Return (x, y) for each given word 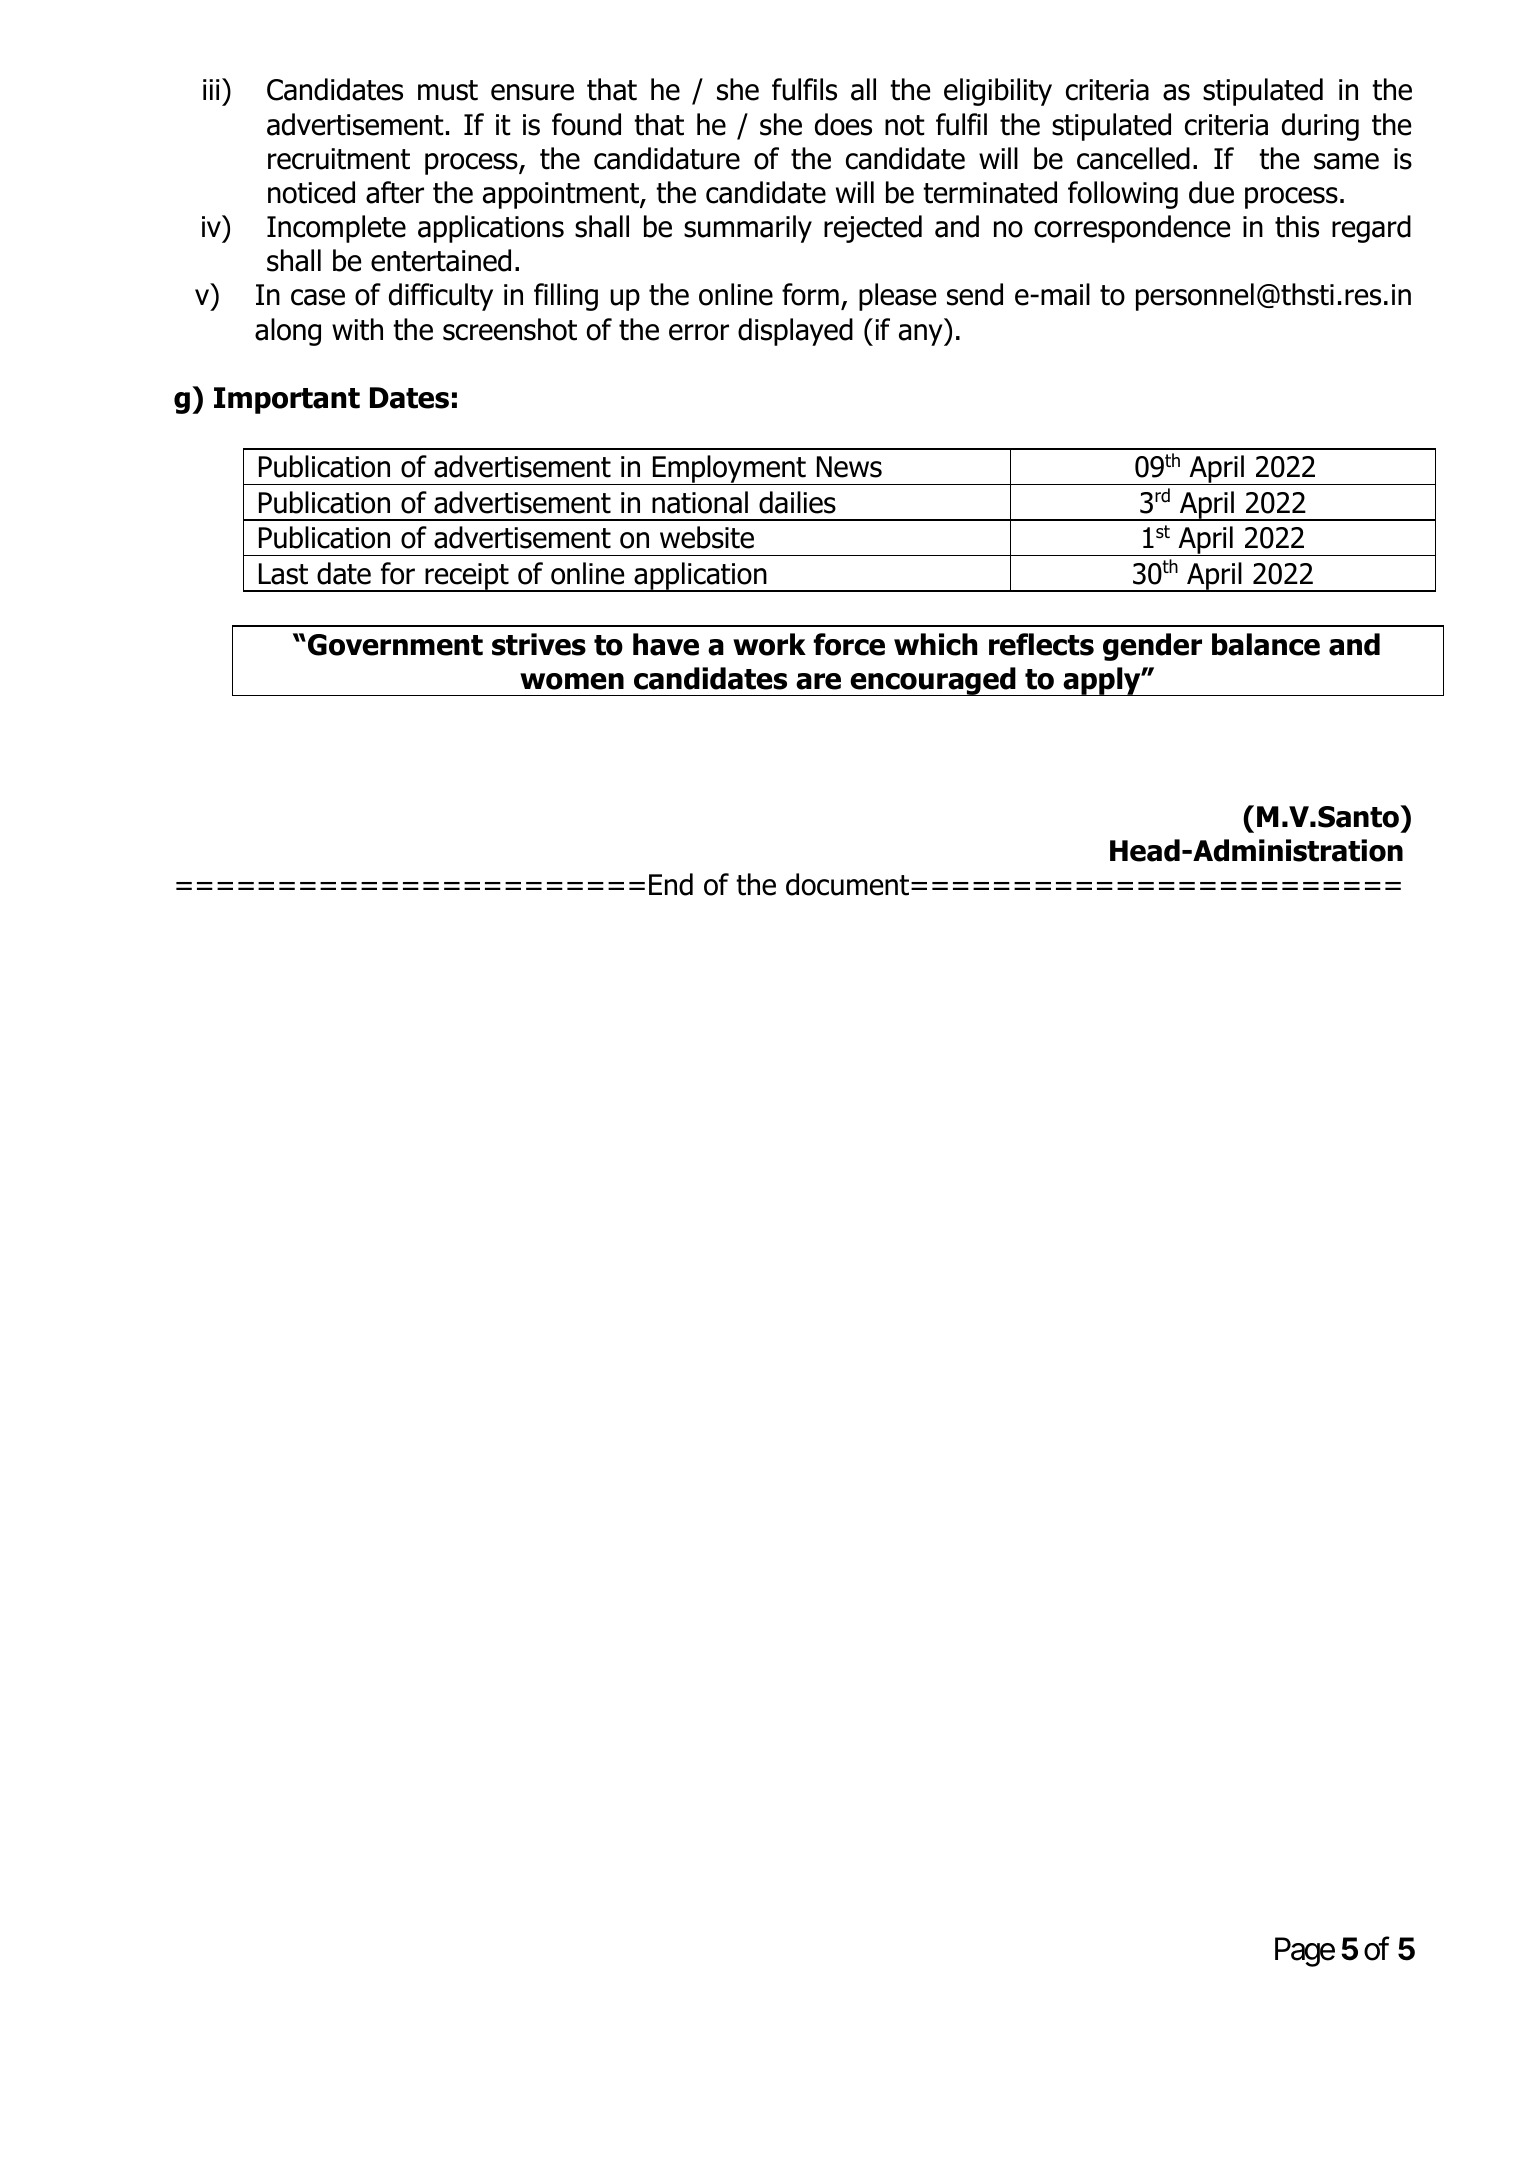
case (318, 297)
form (810, 294)
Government (395, 645)
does (843, 124)
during (1320, 127)
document (847, 884)
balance (1266, 644)
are (818, 681)
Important (287, 400)
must (448, 90)
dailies (797, 502)
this (1297, 226)
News (849, 467)
